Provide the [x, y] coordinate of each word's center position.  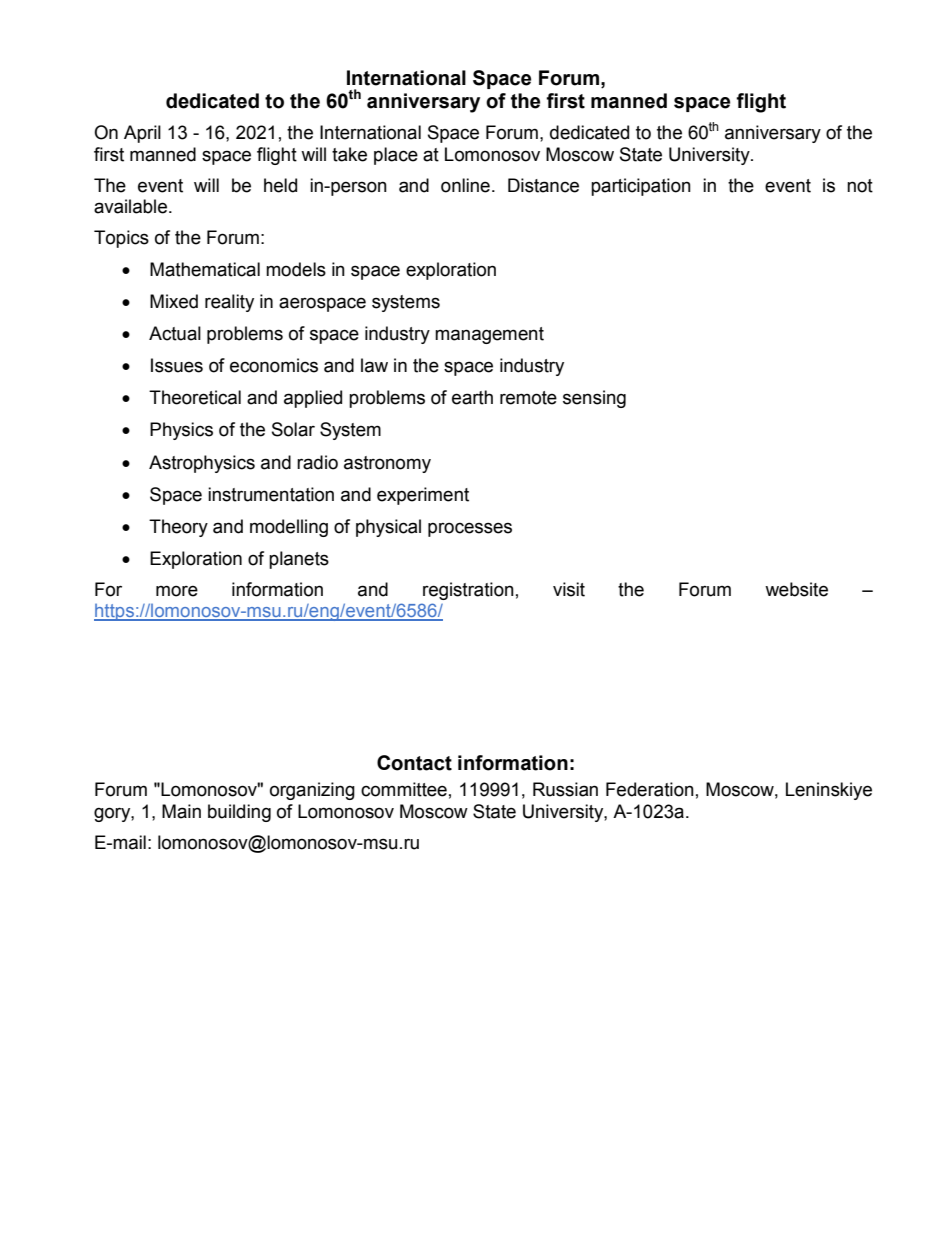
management [489, 335]
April [142, 134]
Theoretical [195, 397]
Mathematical [205, 269]
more [177, 591]
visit [569, 589]
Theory [178, 528]
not [860, 186]
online [465, 185]
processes [470, 529]
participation [641, 187]
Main [181, 811]
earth [472, 397]
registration [468, 591]
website [796, 589]
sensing [594, 399]
